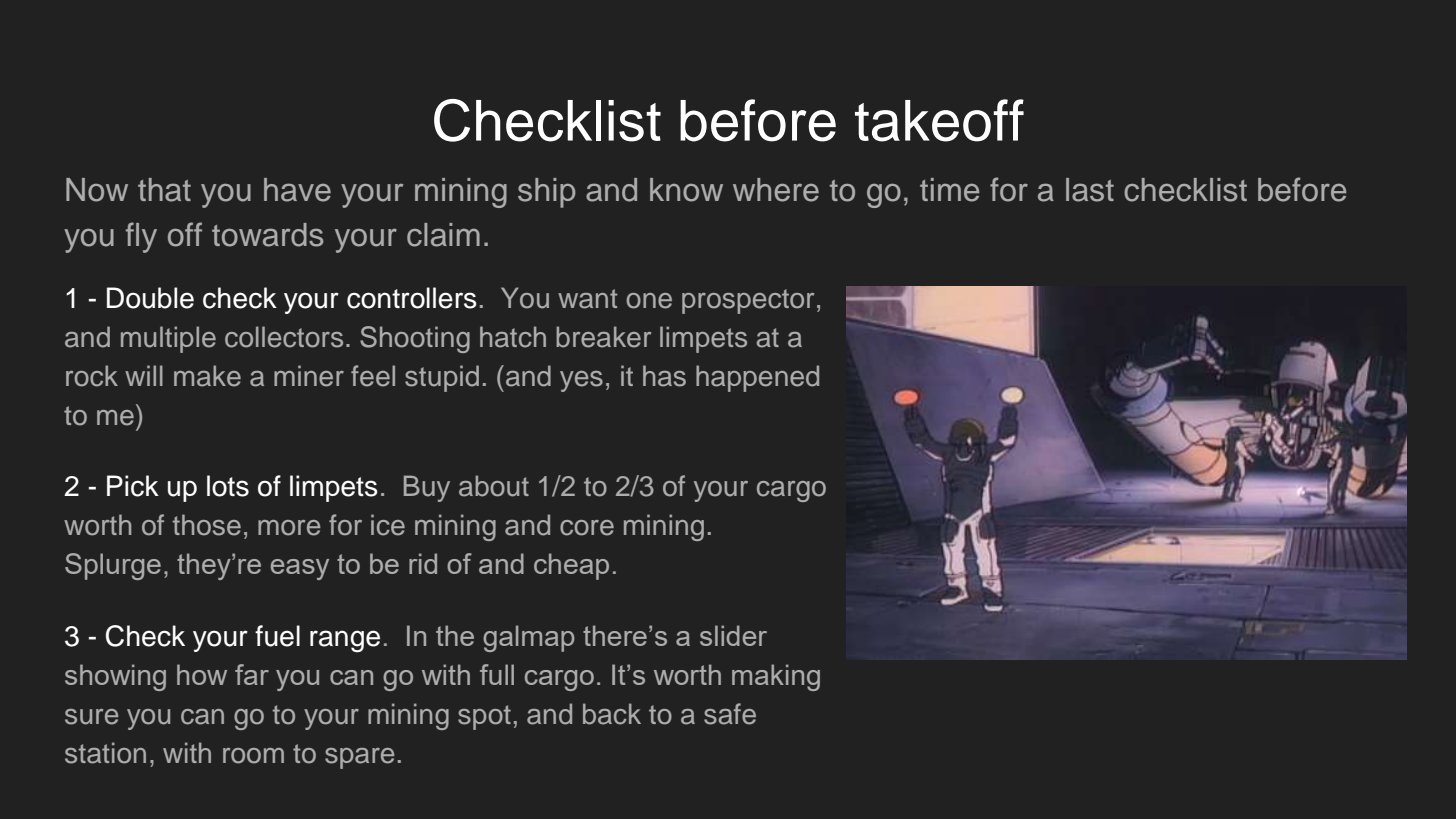  I want to click on takeoff, so click(939, 120).
